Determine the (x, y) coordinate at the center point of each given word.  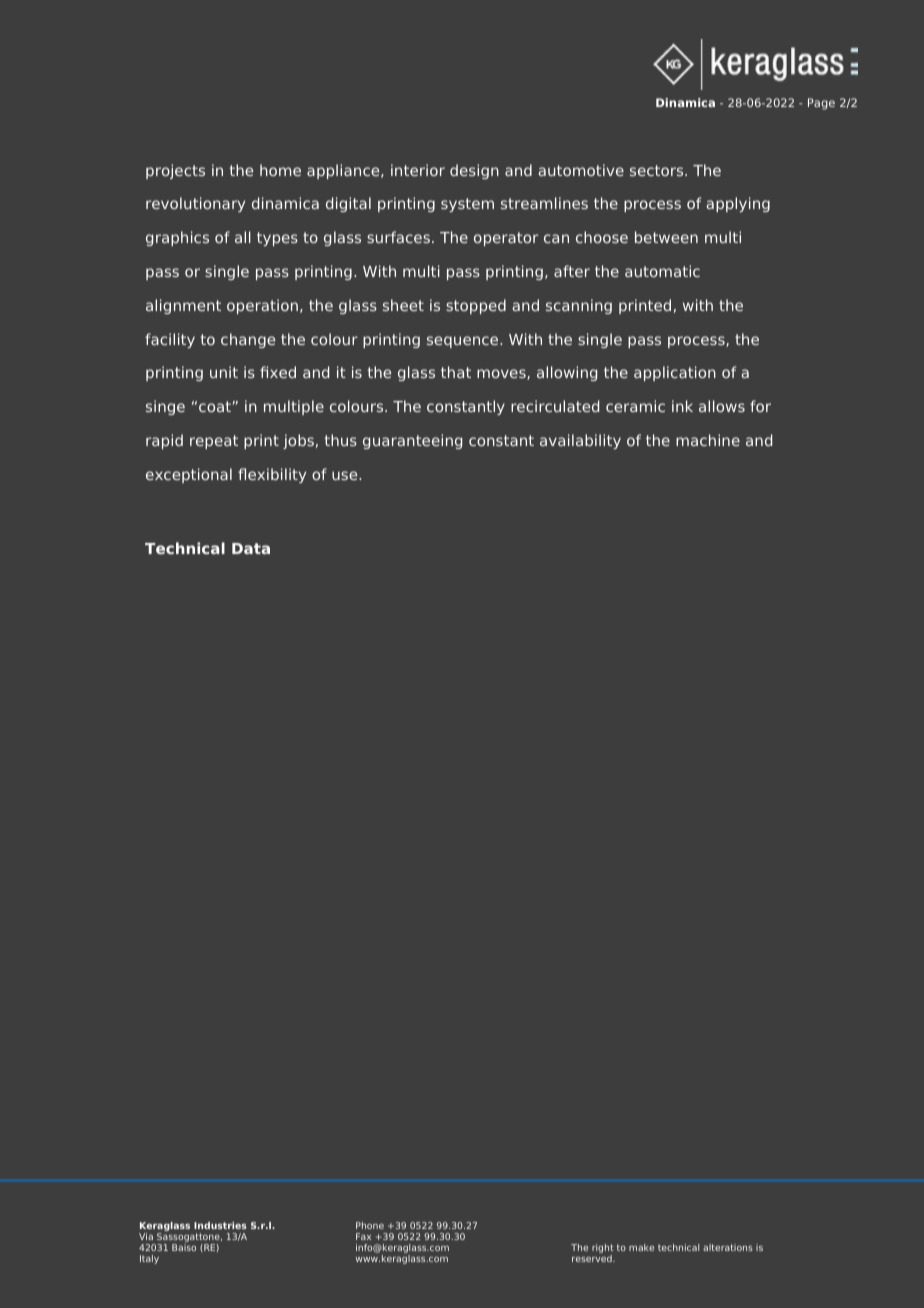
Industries (220, 1225)
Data (251, 548)
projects (175, 171)
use (346, 475)
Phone (370, 1225)
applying (738, 204)
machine (708, 440)
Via (146, 1236)
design (474, 171)
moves (502, 374)
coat (215, 406)
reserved (593, 1258)
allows (722, 406)
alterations (728, 1247)
